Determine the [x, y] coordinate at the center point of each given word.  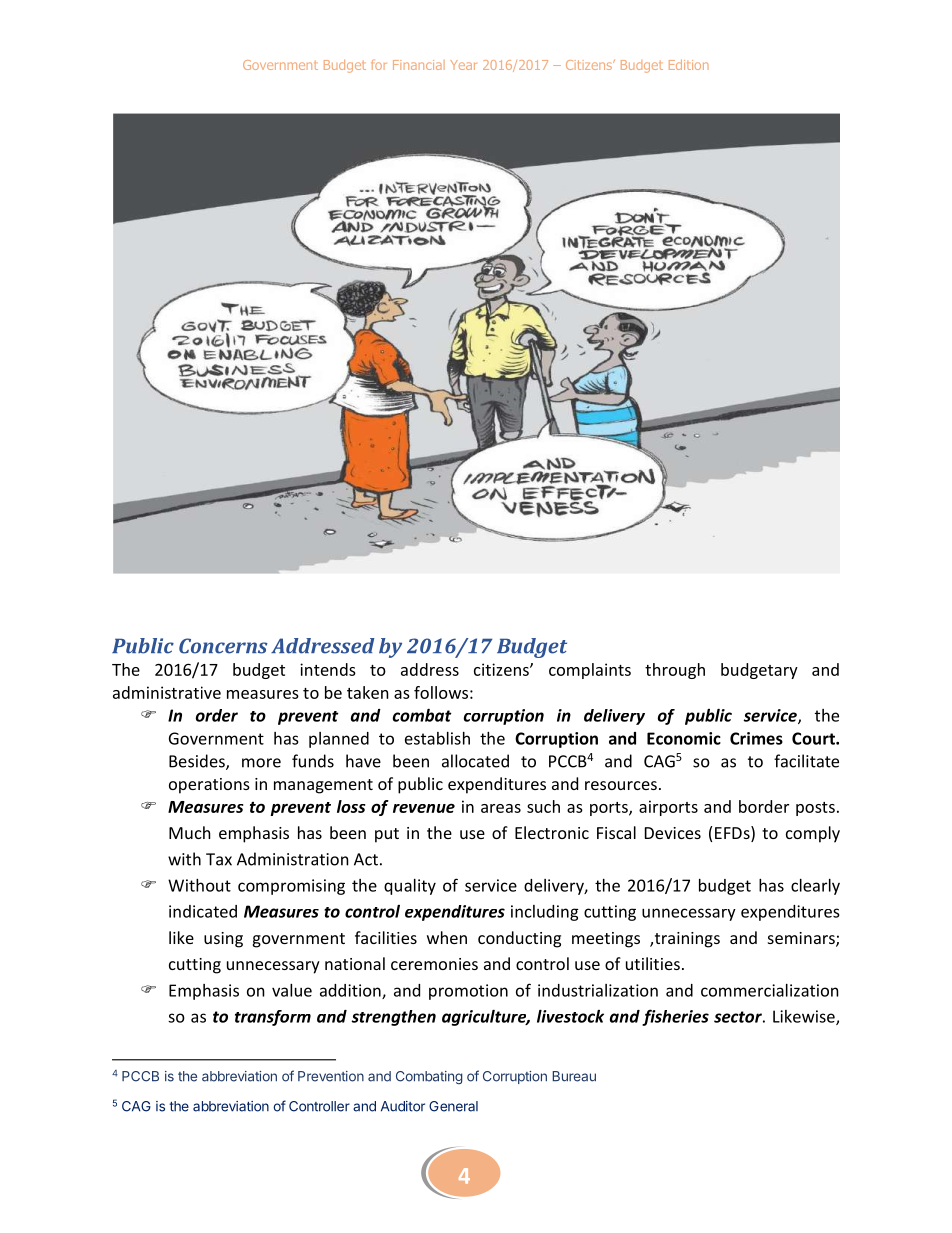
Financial [419, 65]
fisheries [675, 1017]
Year [464, 65]
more [261, 763]
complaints [590, 671]
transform [273, 1018]
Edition [689, 65]
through [675, 671]
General [453, 1106]
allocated [475, 761]
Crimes [756, 738]
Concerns [223, 646]
